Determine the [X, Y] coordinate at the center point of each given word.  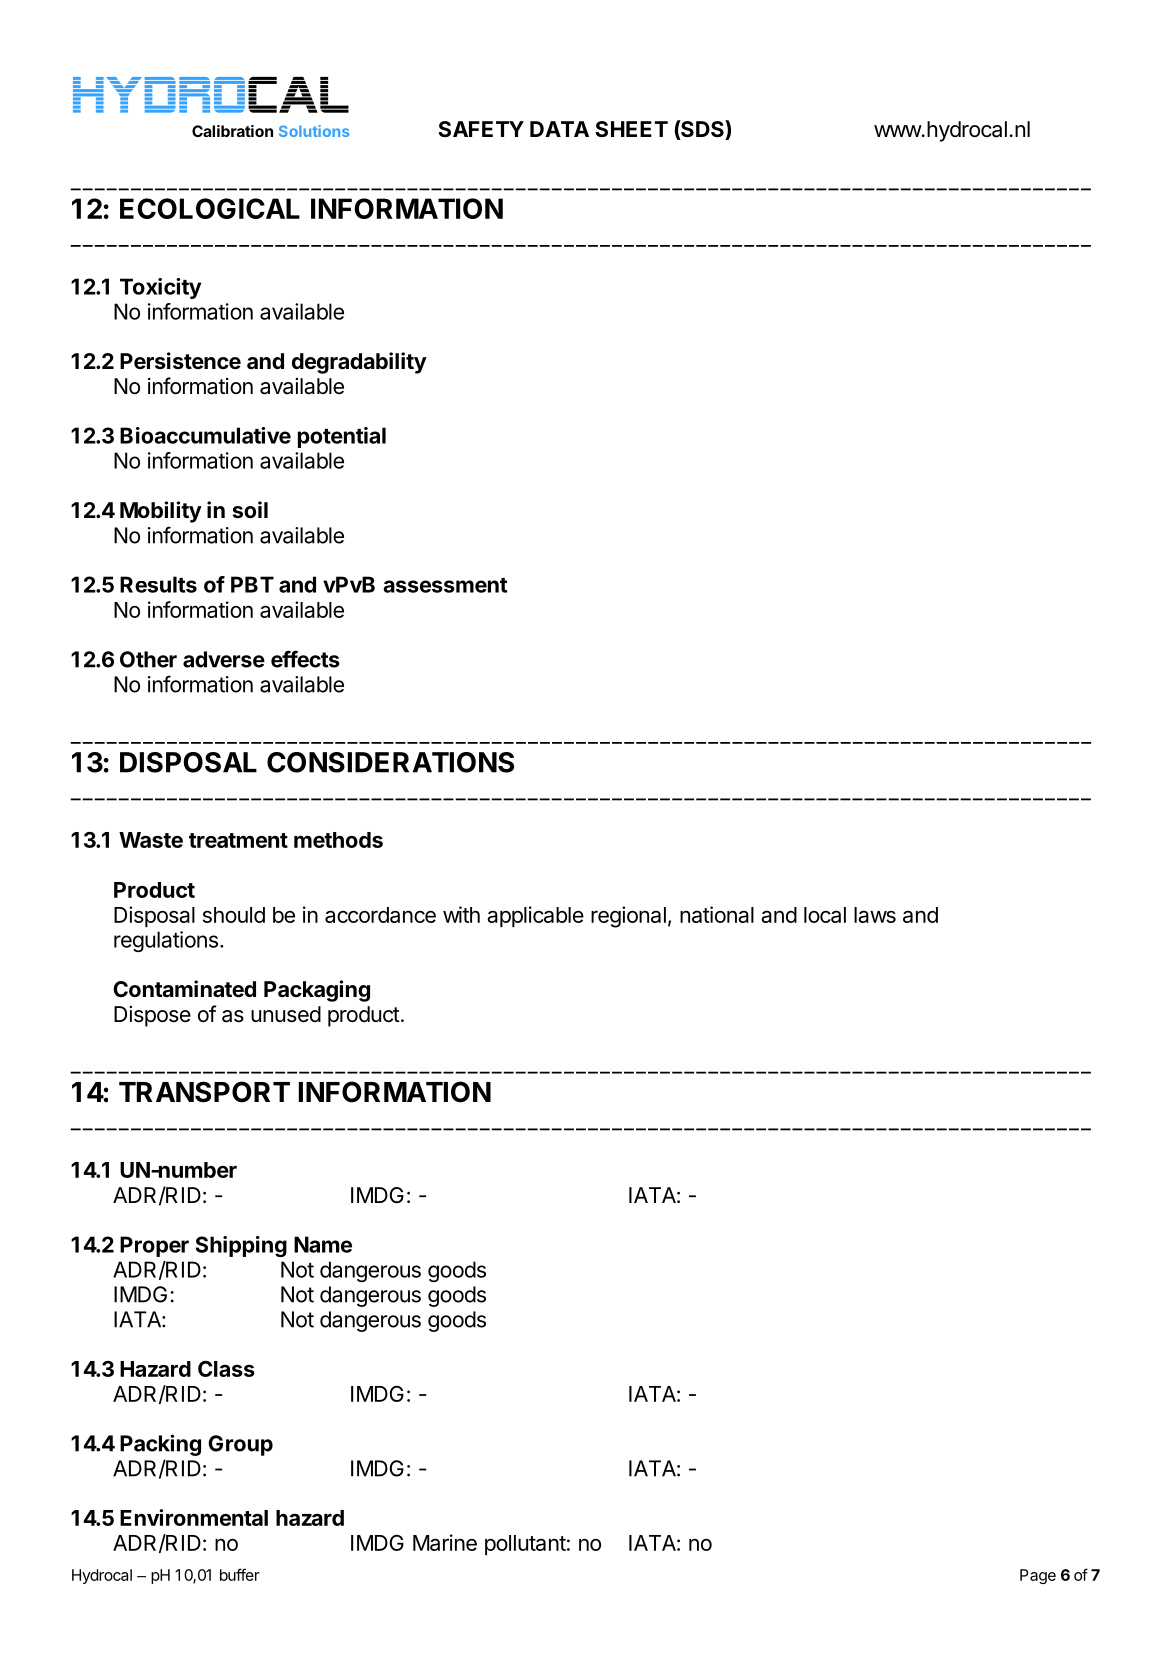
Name [323, 1244]
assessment [445, 585]
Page [1038, 1576]
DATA [559, 129]
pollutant [525, 1545]
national [717, 914]
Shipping [241, 1246]
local [825, 915]
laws [875, 915]
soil [250, 510]
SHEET [631, 129]
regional [628, 917]
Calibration [232, 131]
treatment [238, 840]
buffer [240, 1574]
